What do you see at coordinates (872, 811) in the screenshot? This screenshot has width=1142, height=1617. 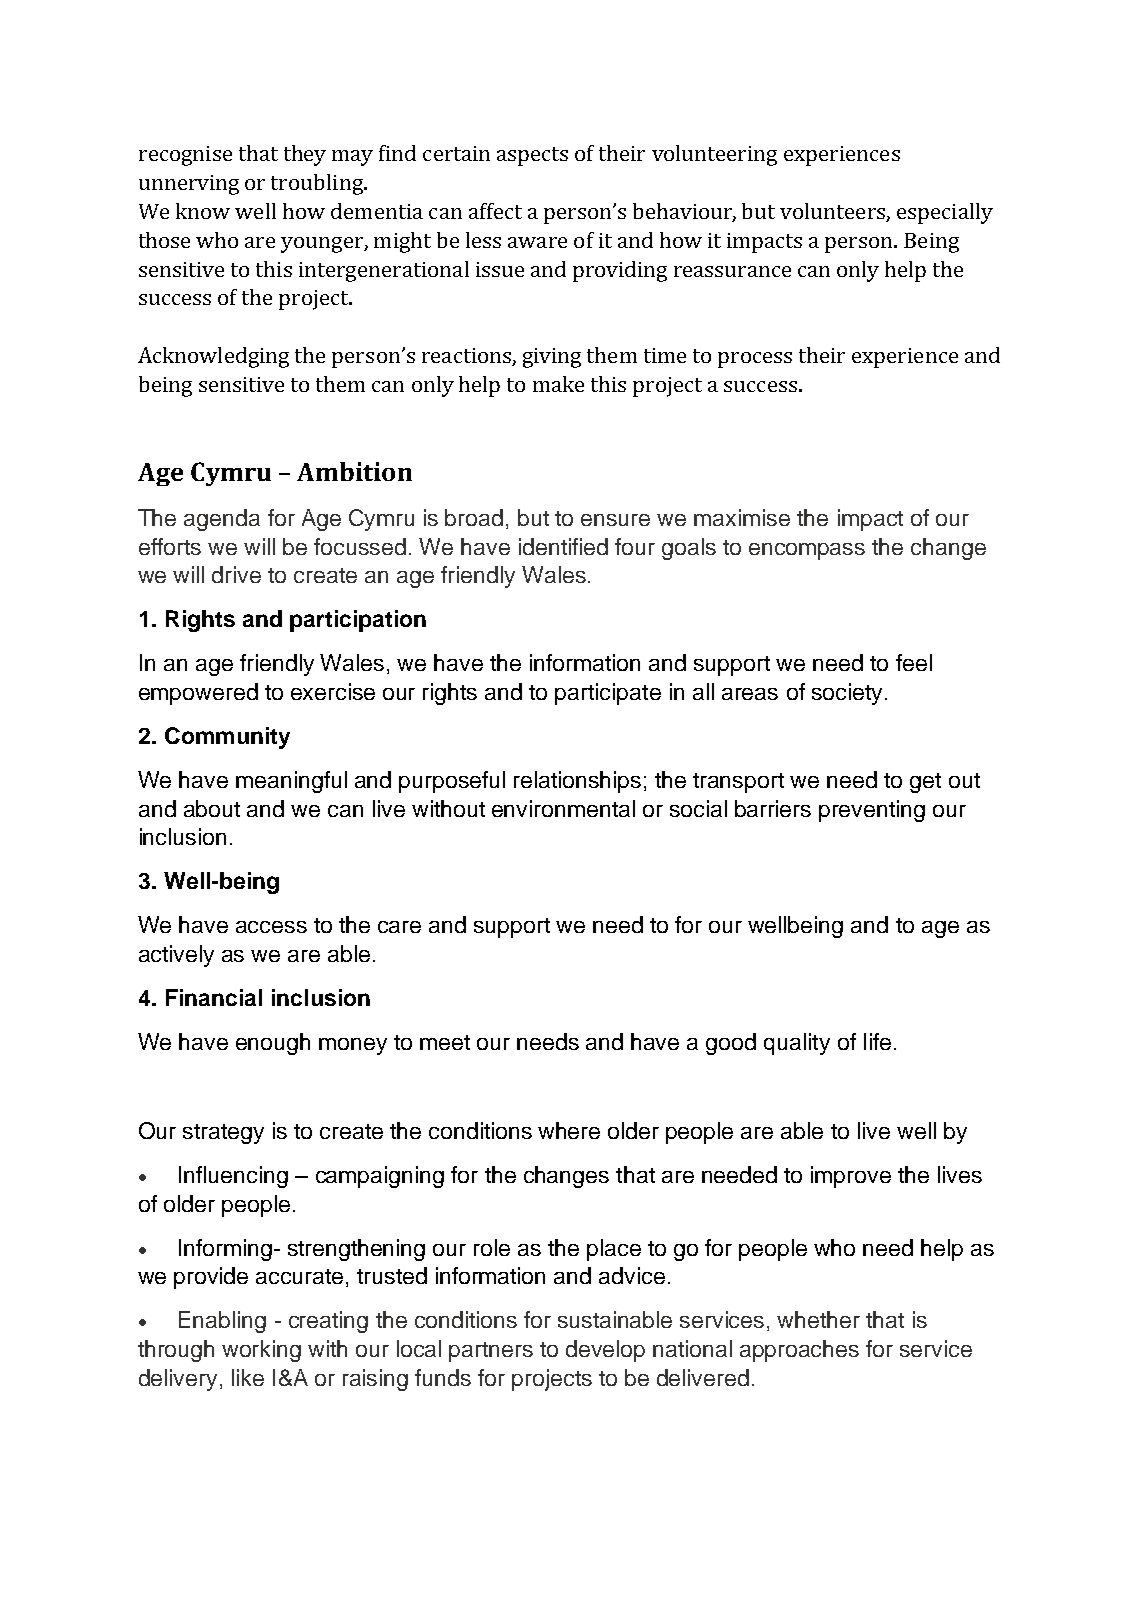 I see `preventing` at bounding box center [872, 811].
